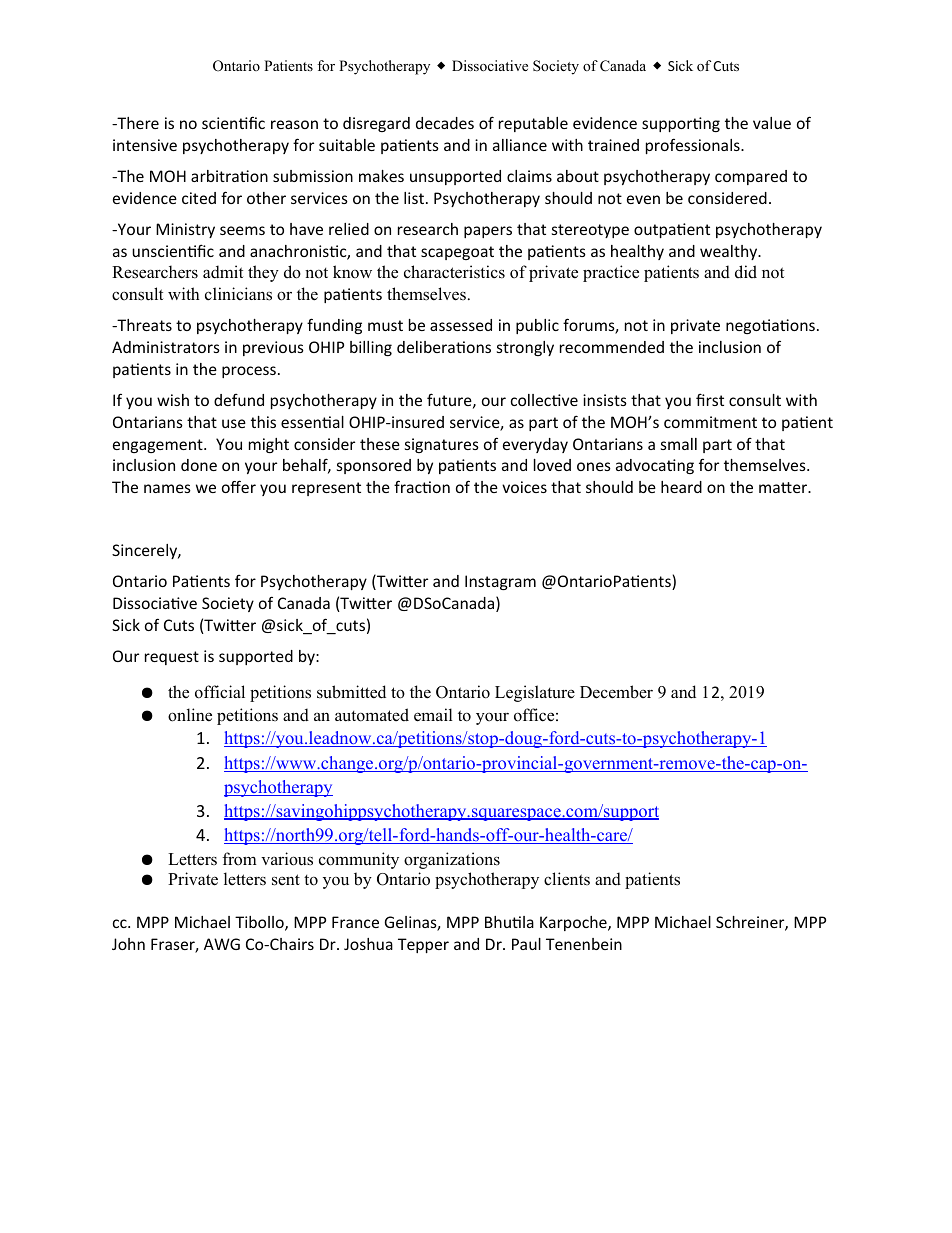 This screenshot has width=952, height=1233. What do you see at coordinates (229, 176) in the screenshot?
I see `arbitration` at bounding box center [229, 176].
